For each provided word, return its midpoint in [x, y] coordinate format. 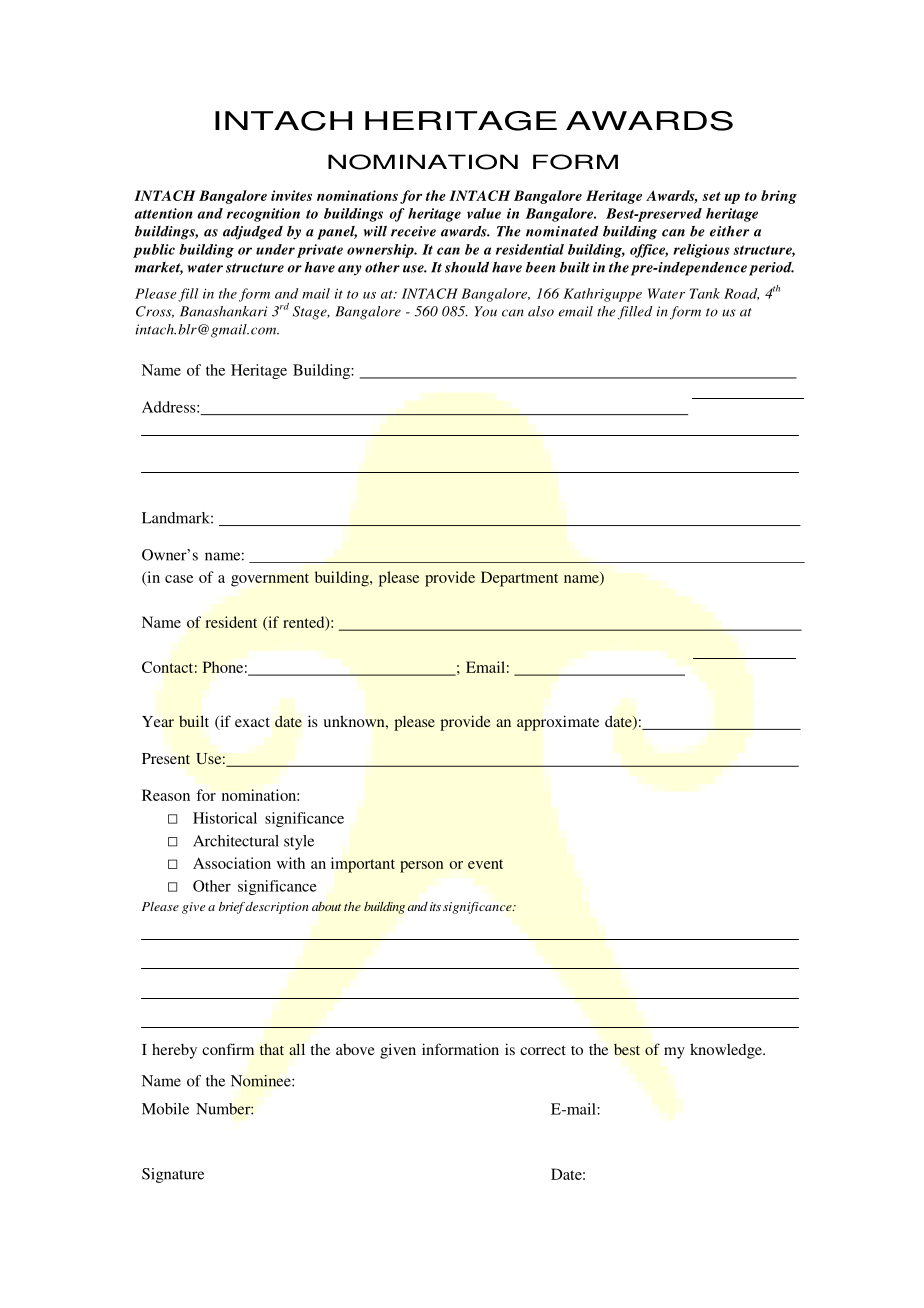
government [270, 580]
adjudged [253, 233]
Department [519, 579]
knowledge [727, 1051]
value [484, 213]
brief [232, 908]
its [435, 906]
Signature [173, 1175]
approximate [558, 723]
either [729, 231]
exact [252, 722]
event [485, 864]
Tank [704, 293]
